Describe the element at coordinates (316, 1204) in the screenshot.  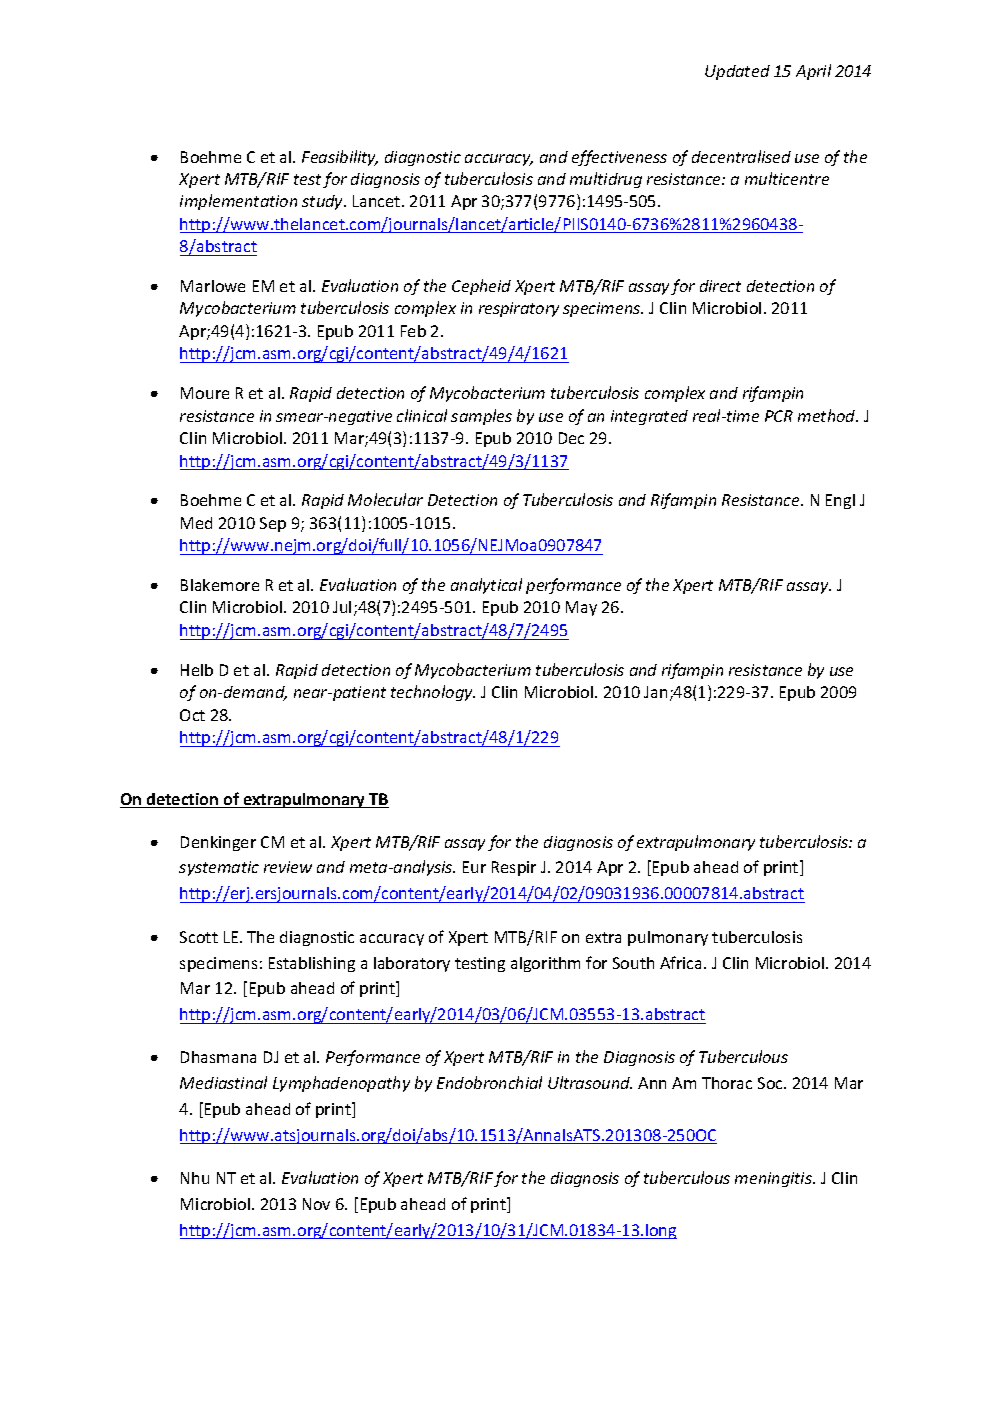
I see `Nov` at that location.
